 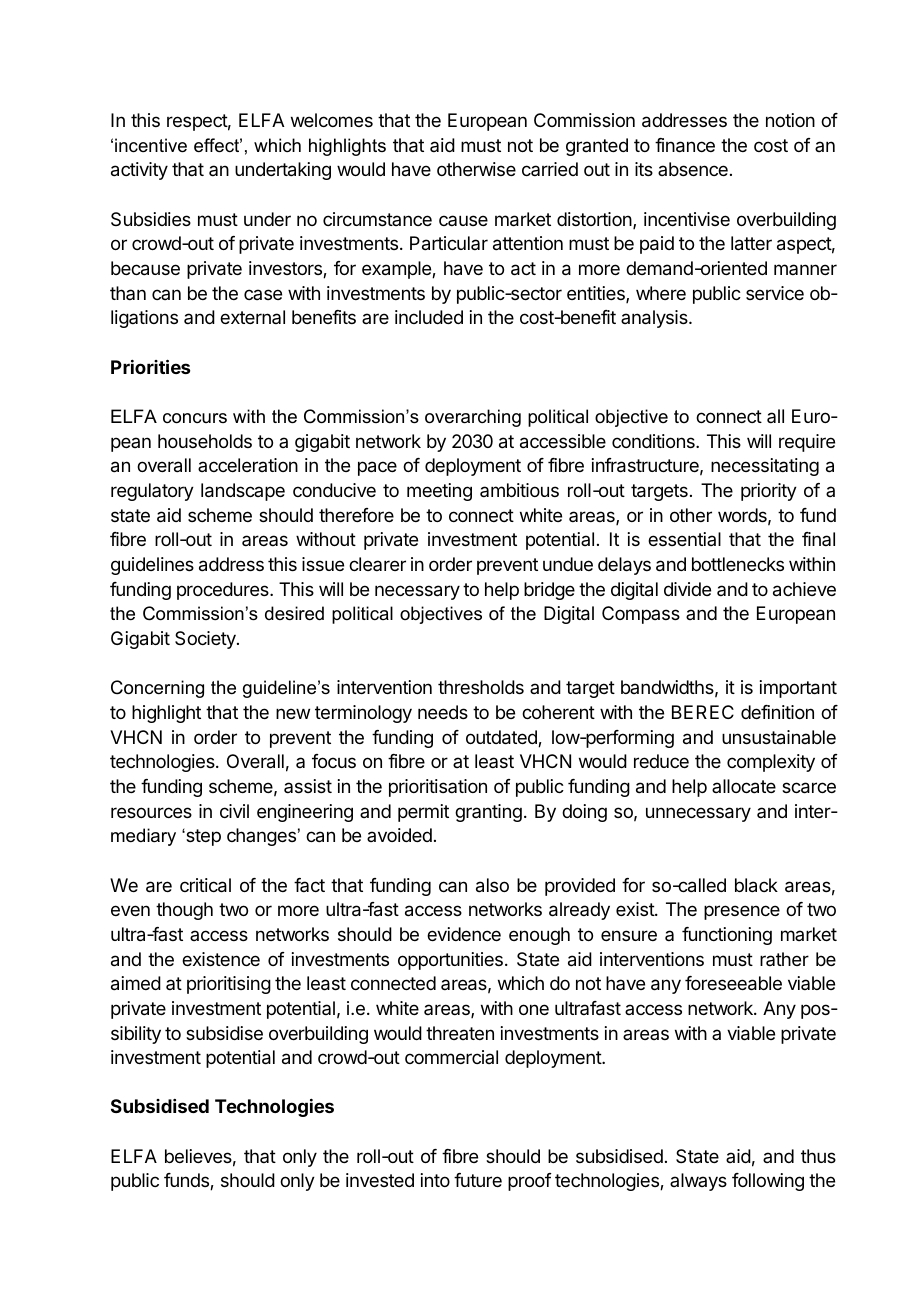 What do you see at coordinates (206, 640) in the screenshot?
I see `Society` at bounding box center [206, 640].
